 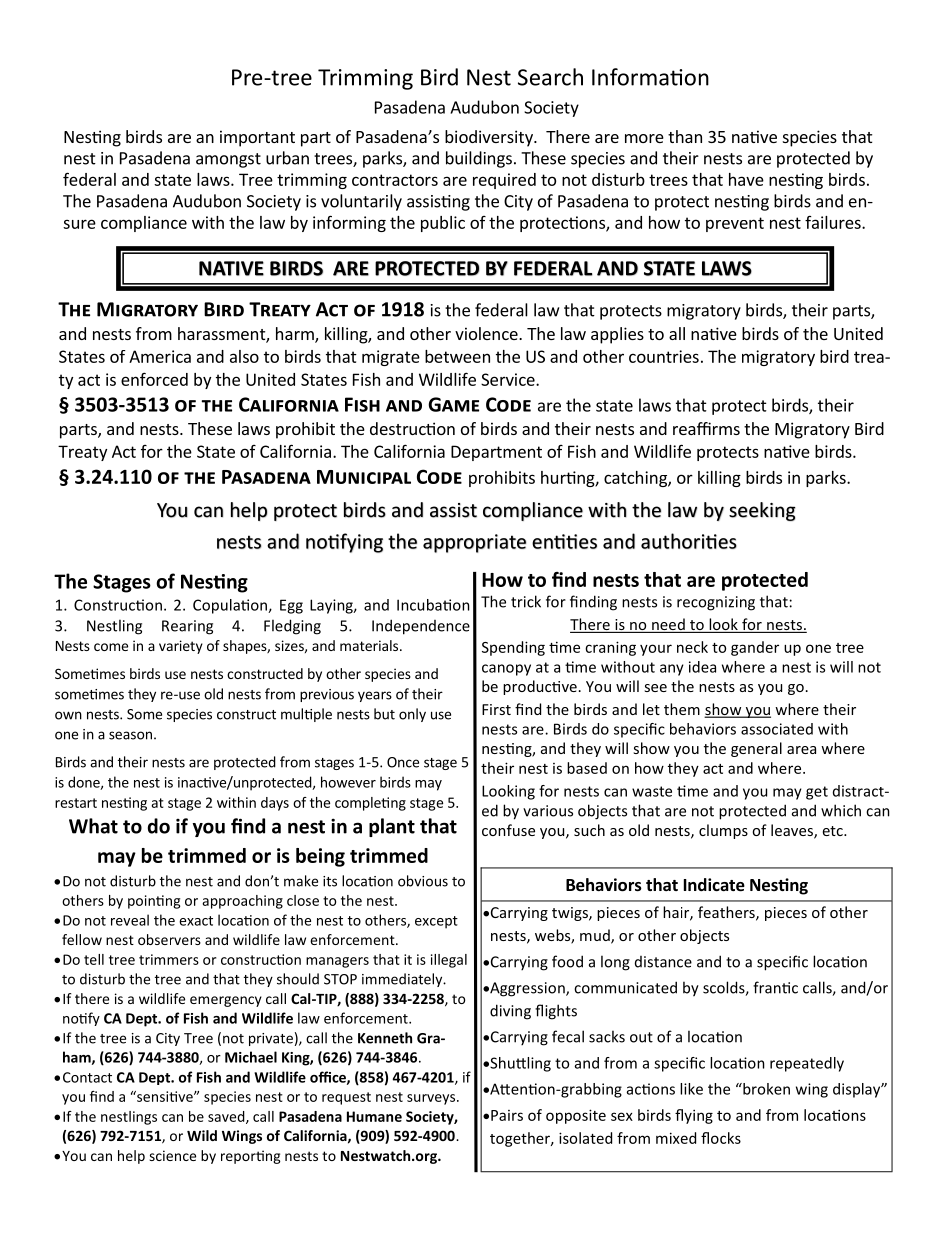 I want to click on flocks, so click(x=721, y=1138).
